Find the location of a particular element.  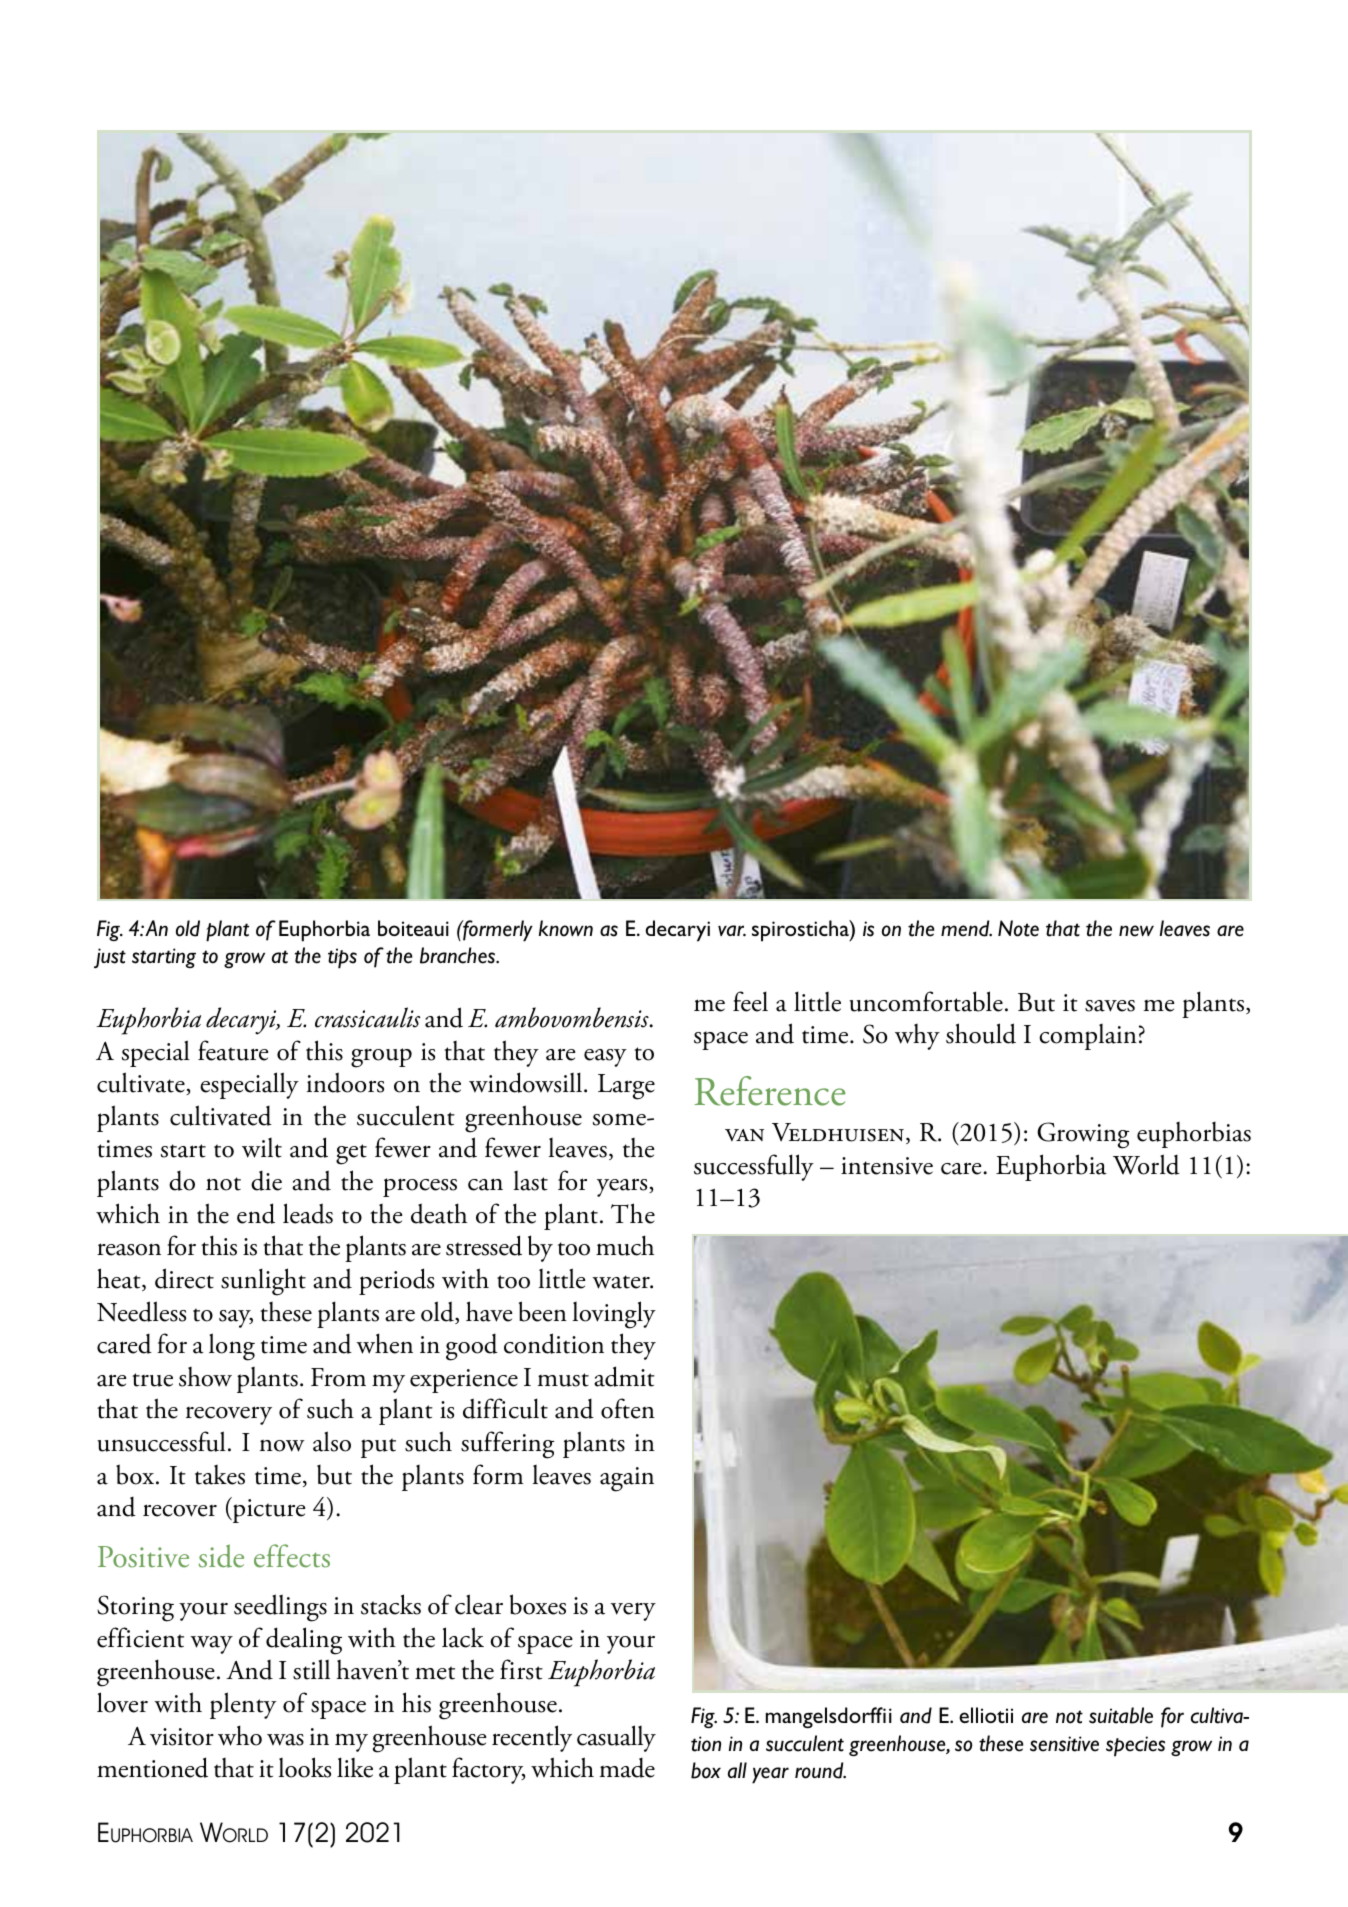

tips is located at coordinates (342, 958).
